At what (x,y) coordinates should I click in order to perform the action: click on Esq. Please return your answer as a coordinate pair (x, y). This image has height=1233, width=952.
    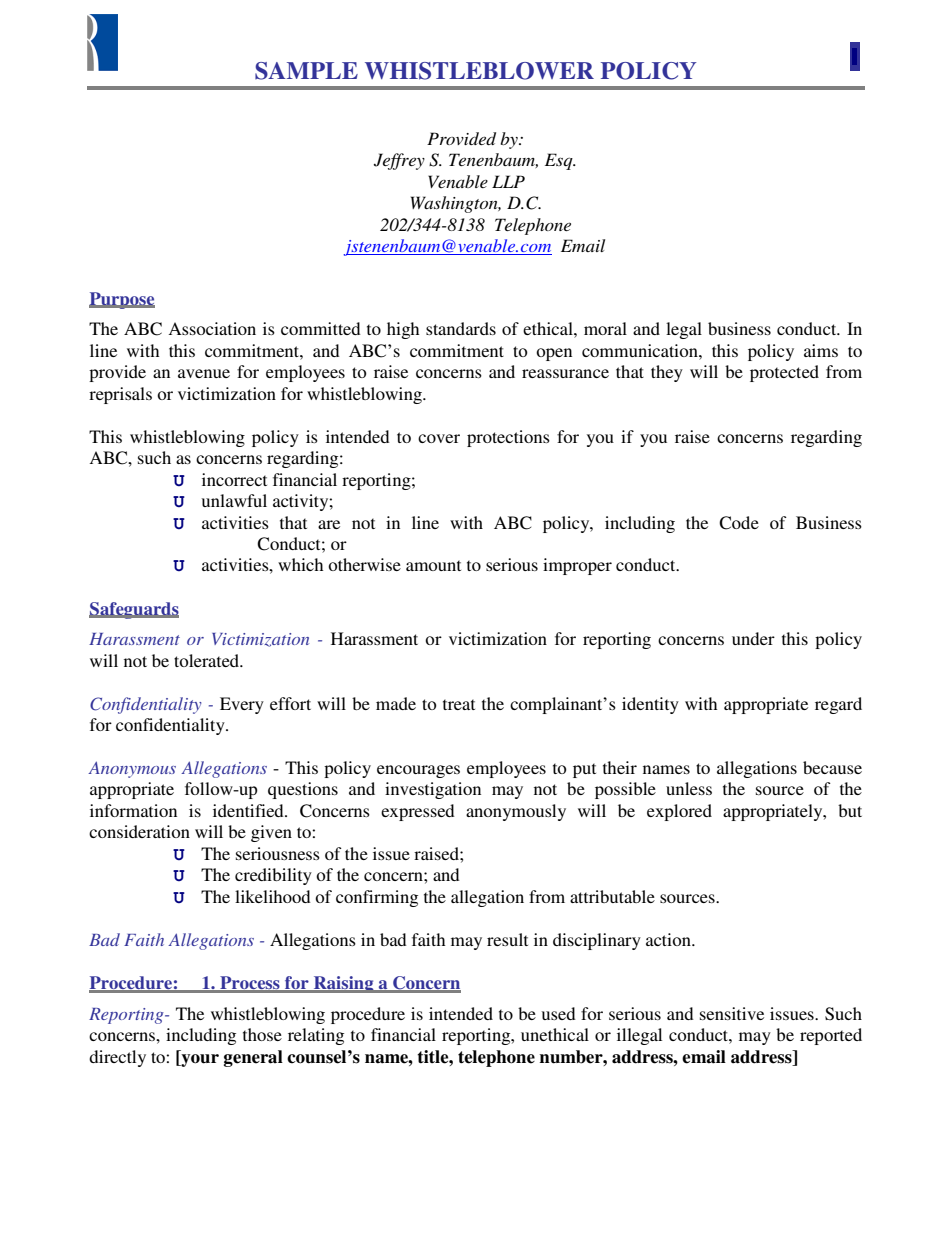
    Looking at the image, I should click on (560, 161).
